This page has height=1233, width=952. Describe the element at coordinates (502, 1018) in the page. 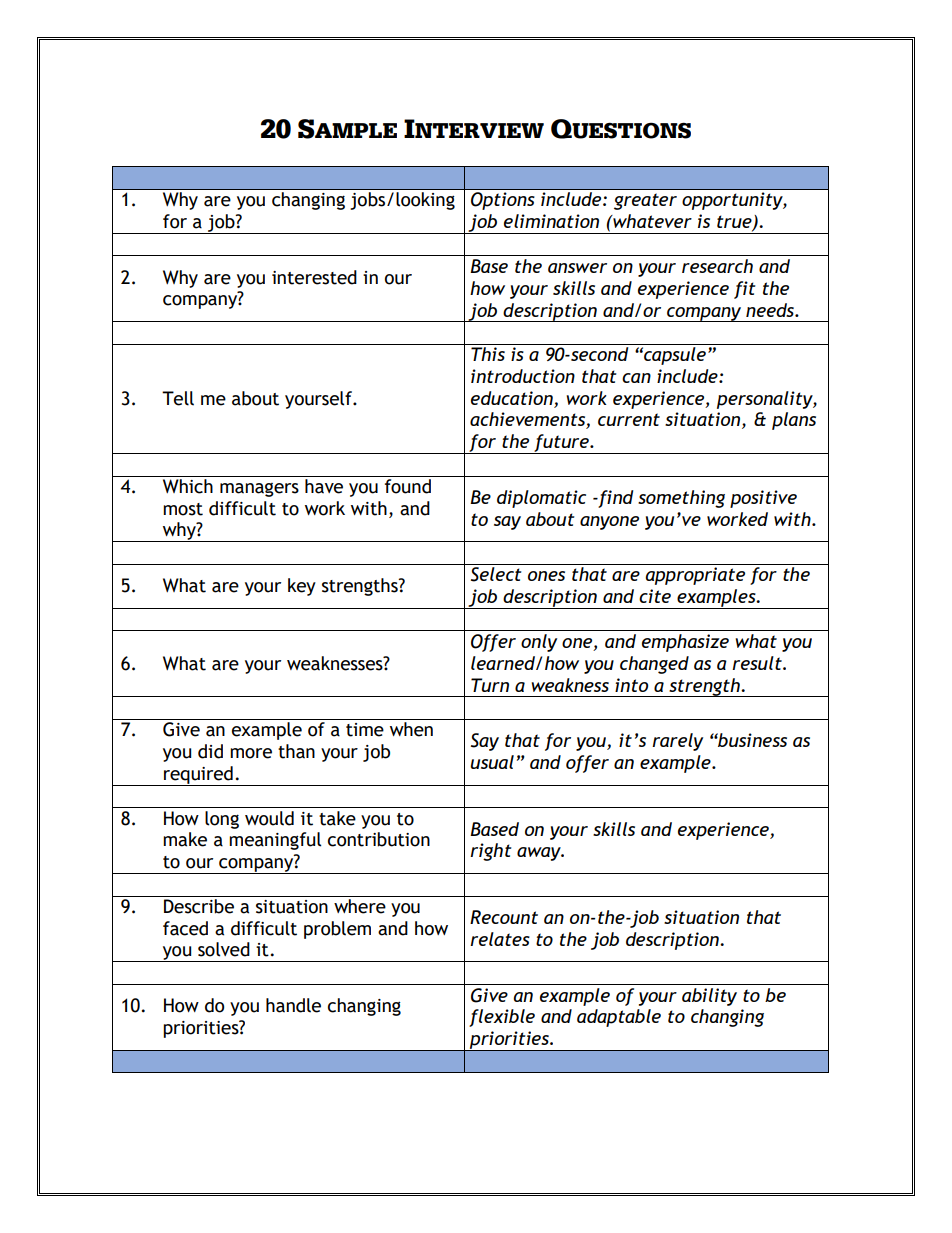

I see `flexible` at that location.
